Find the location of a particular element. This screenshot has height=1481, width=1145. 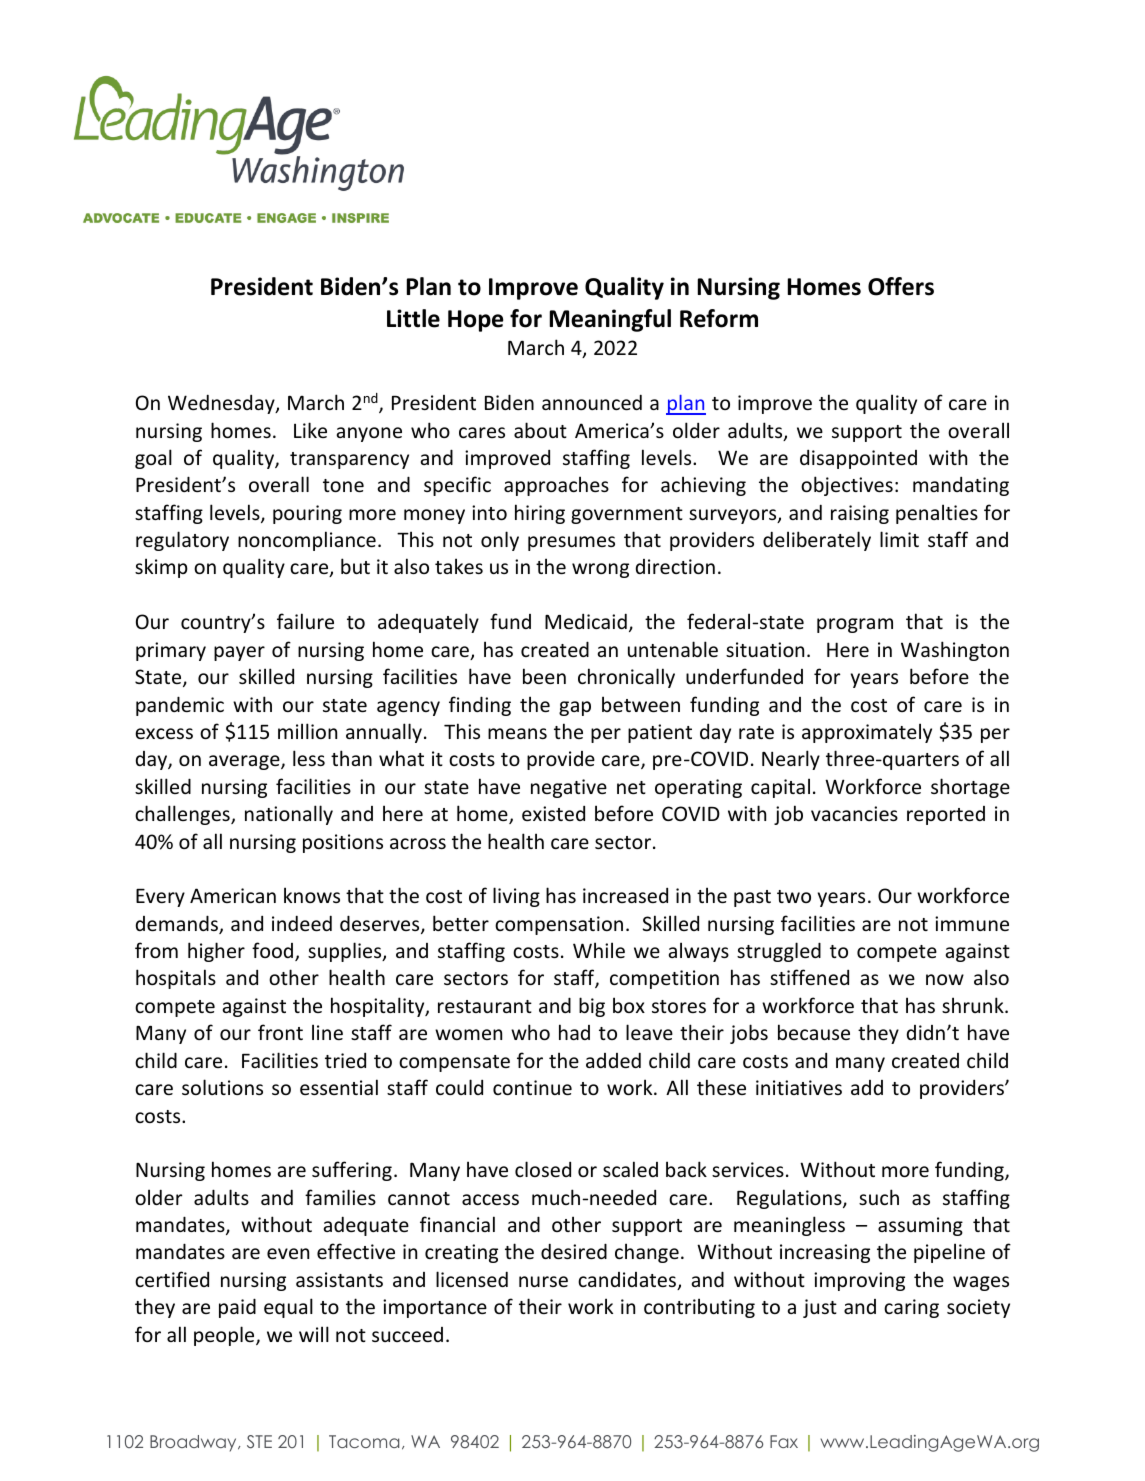

Offers is located at coordinates (901, 286).
